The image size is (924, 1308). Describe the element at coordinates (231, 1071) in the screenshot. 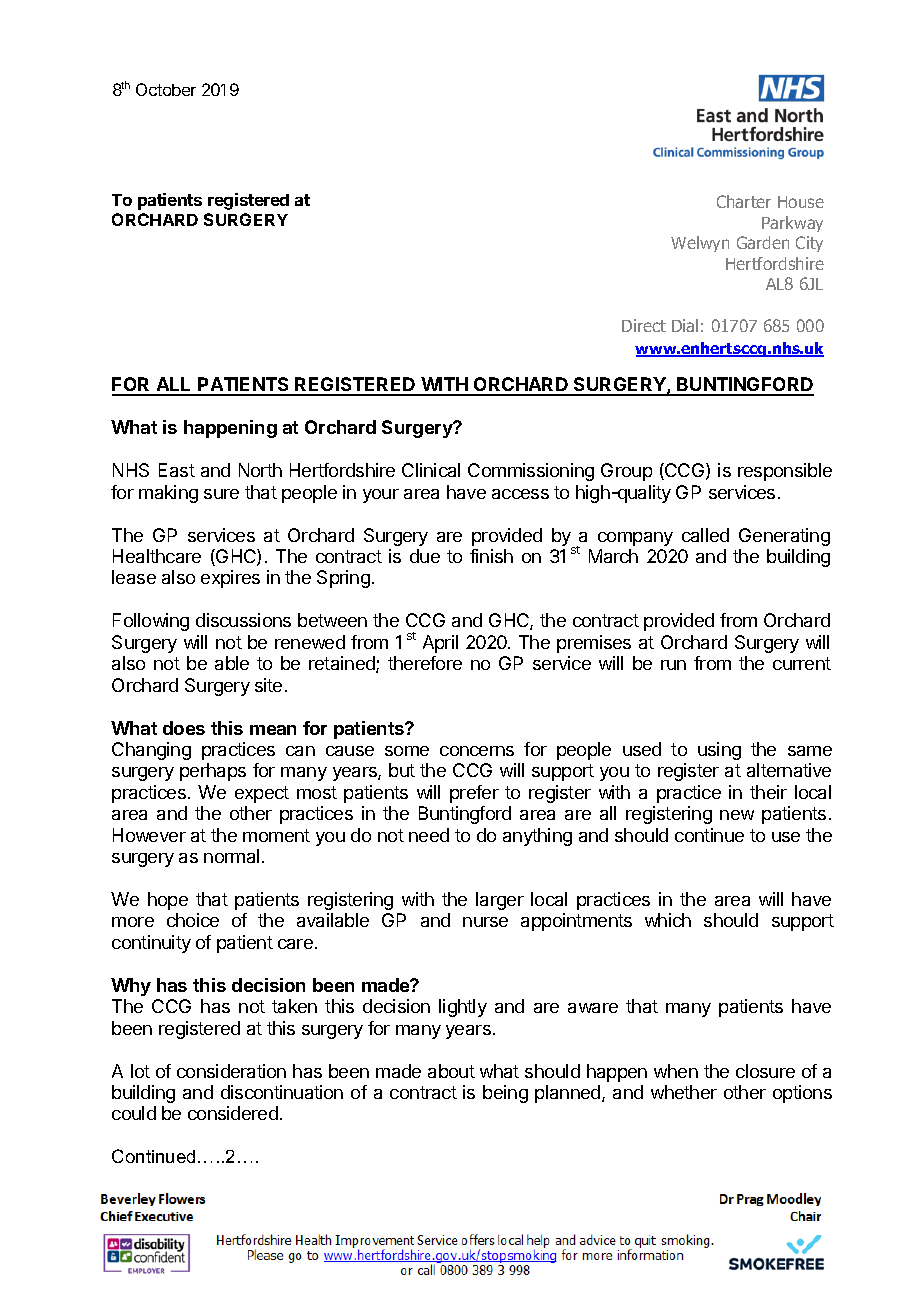

I see `consideration` at that location.
